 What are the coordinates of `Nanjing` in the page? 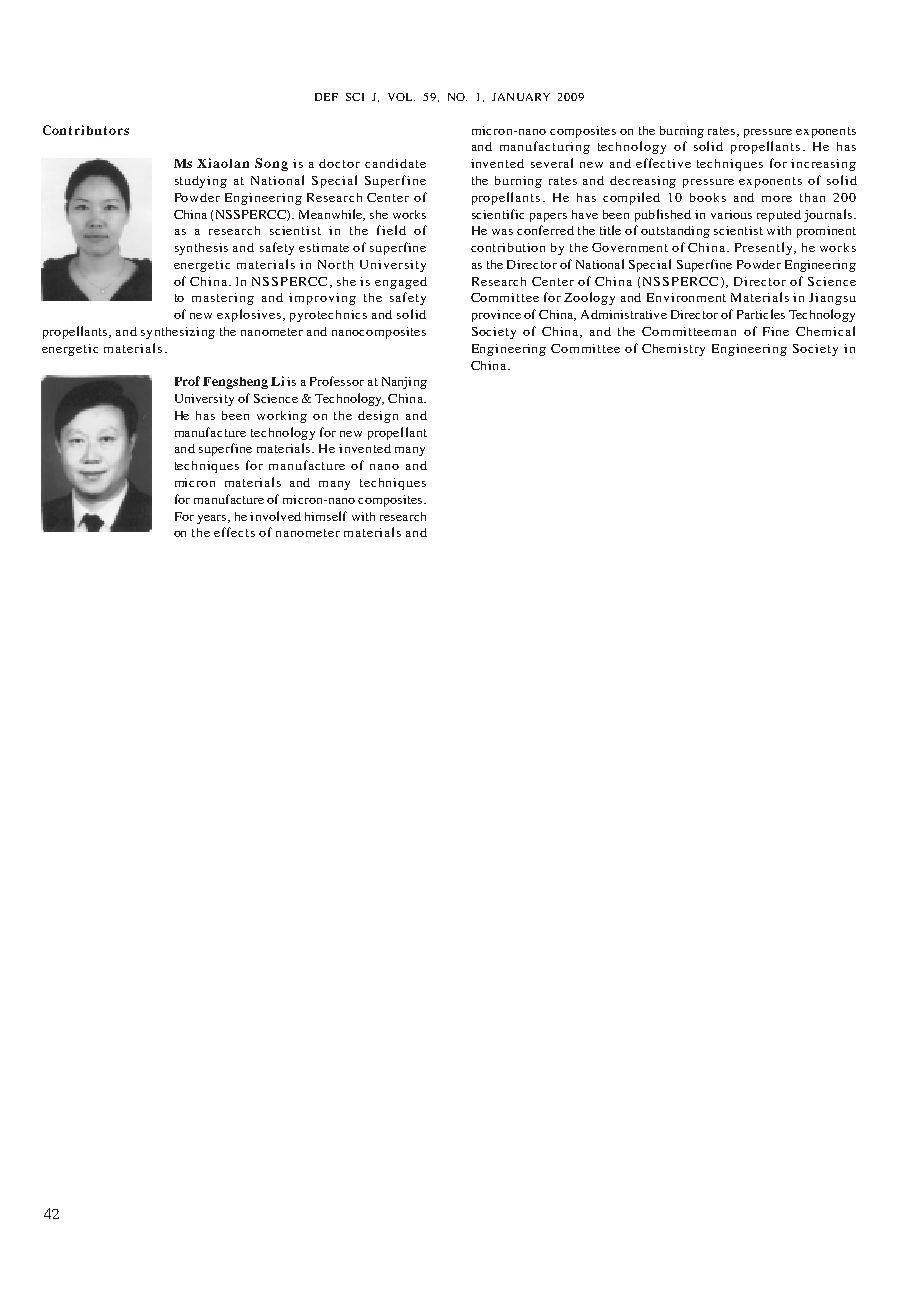 It's located at (404, 383).
